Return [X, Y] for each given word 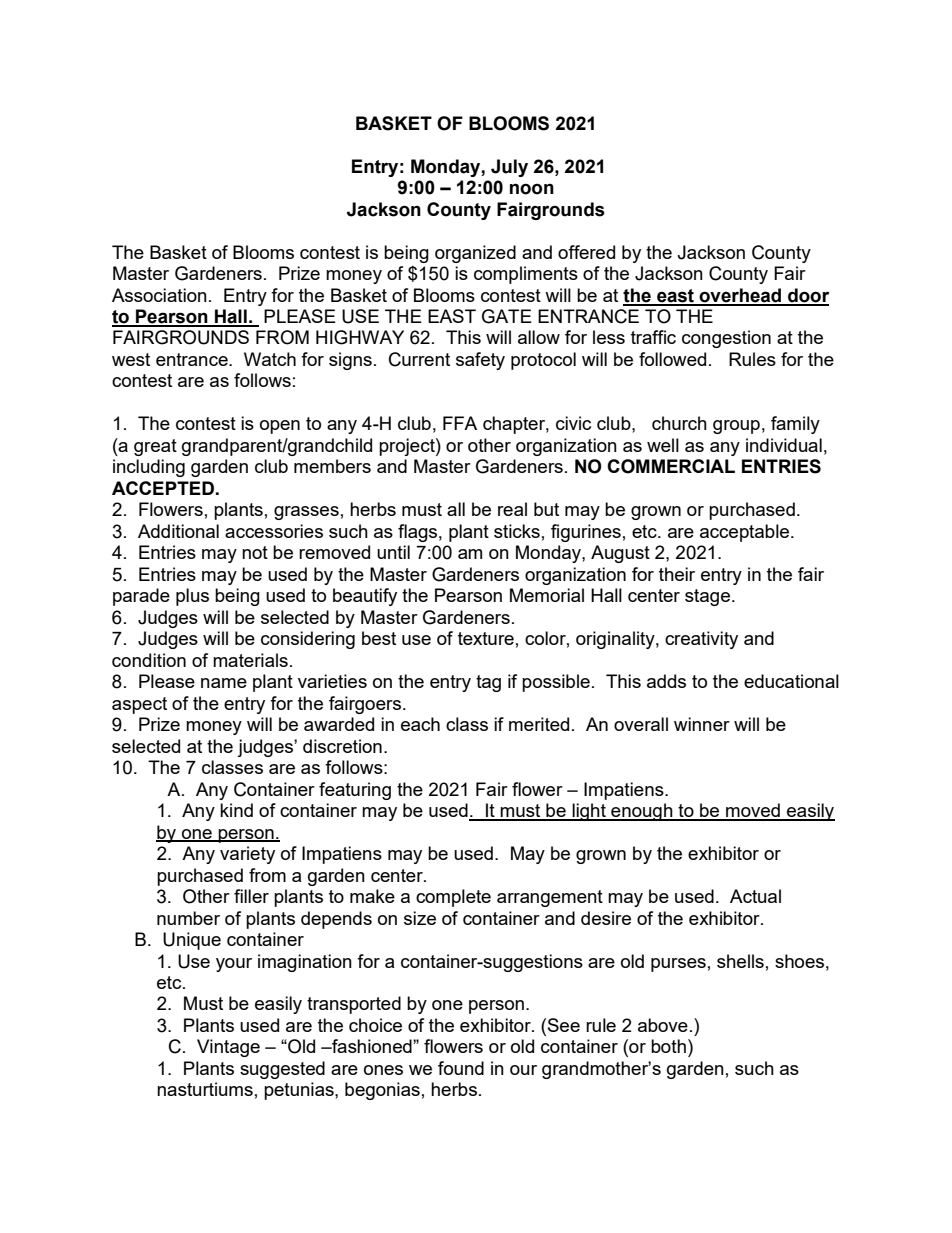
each [420, 724]
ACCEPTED [163, 488]
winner [702, 724]
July [509, 168]
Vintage [228, 1048]
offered [586, 252]
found [461, 1068]
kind [236, 810]
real [512, 509]
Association [159, 295]
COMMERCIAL [671, 466]
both [668, 1046]
